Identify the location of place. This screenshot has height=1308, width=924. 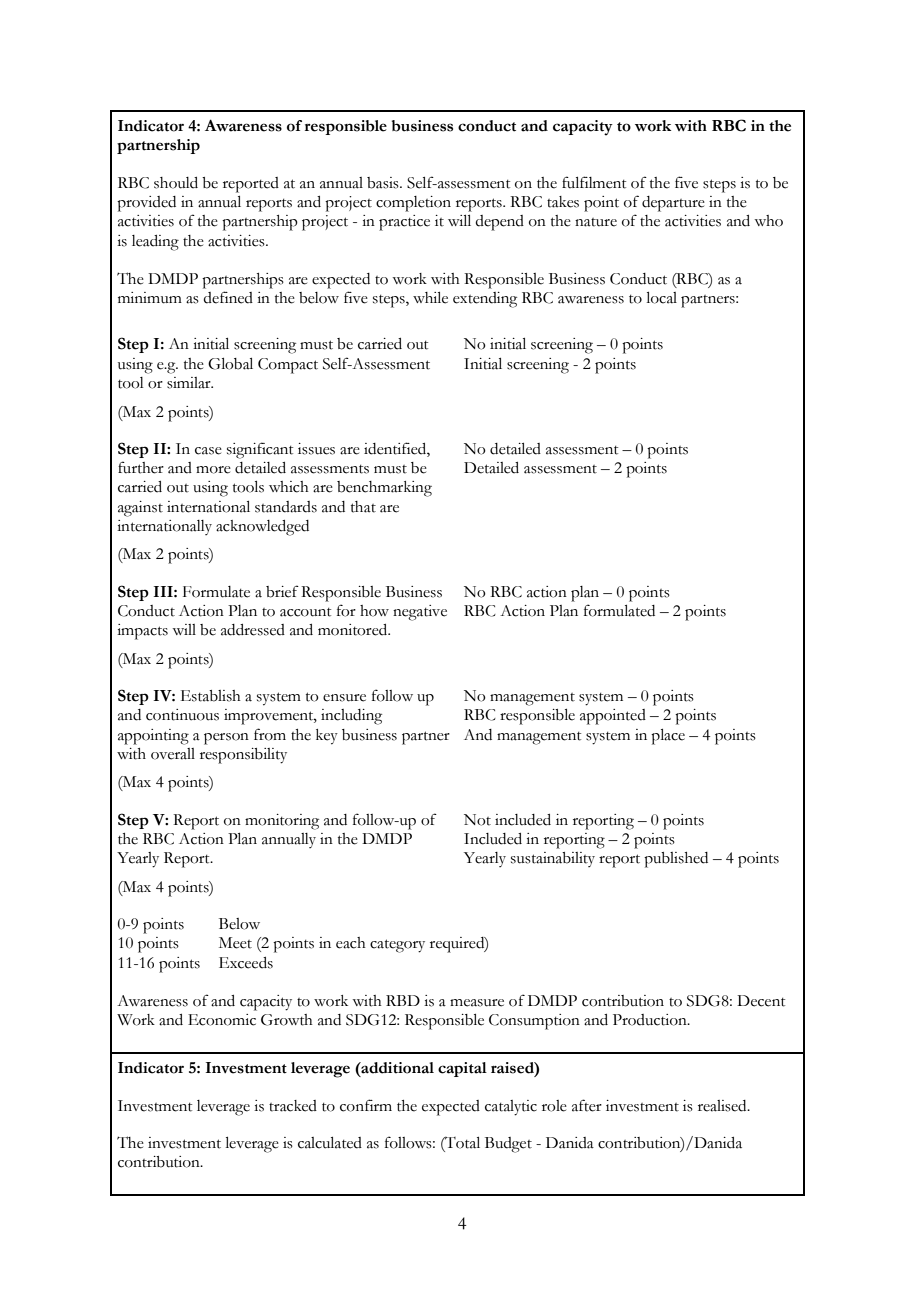
(668, 737).
